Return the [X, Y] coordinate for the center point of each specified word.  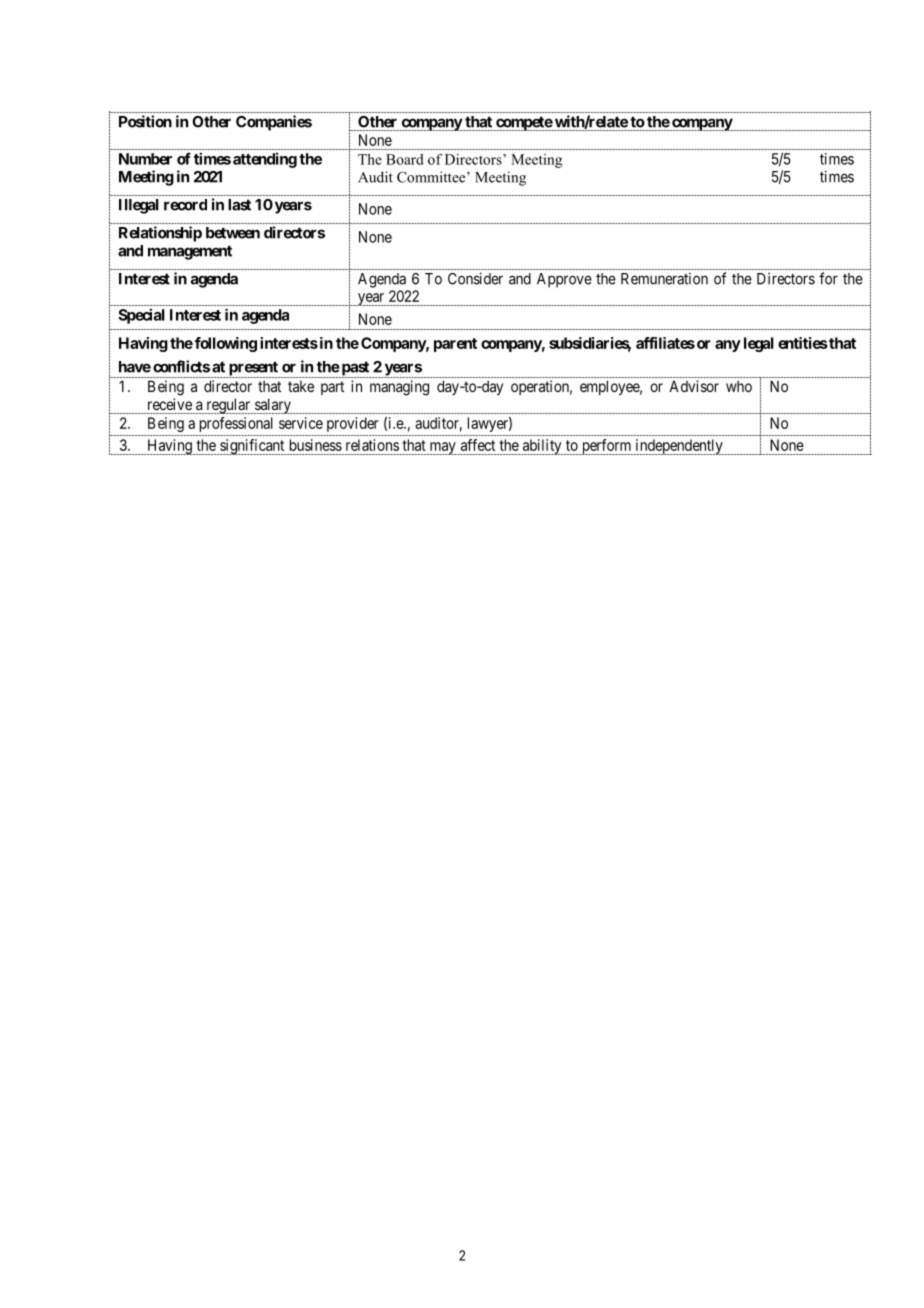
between [233, 233]
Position [145, 121]
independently [679, 447]
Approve [564, 280]
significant [252, 447]
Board [405, 159]
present [253, 369]
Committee [432, 177]
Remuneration [664, 279]
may [442, 448]
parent [455, 345]
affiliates [665, 343]
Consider [475, 278]
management [190, 252]
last [239, 205]
